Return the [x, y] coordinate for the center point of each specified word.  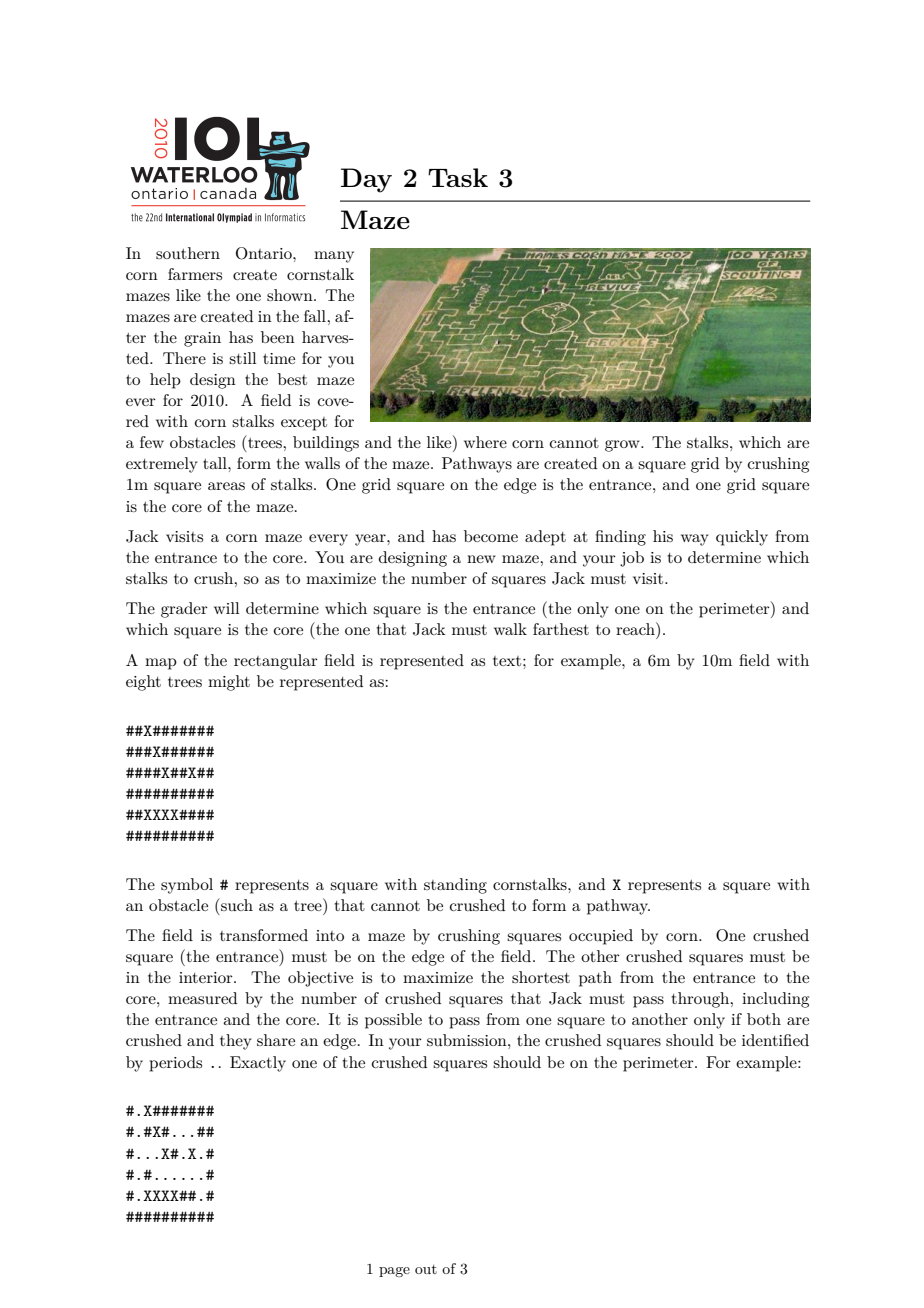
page [394, 1272]
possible [393, 1021]
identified [775, 1040]
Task [458, 177]
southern [188, 253]
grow [623, 446]
